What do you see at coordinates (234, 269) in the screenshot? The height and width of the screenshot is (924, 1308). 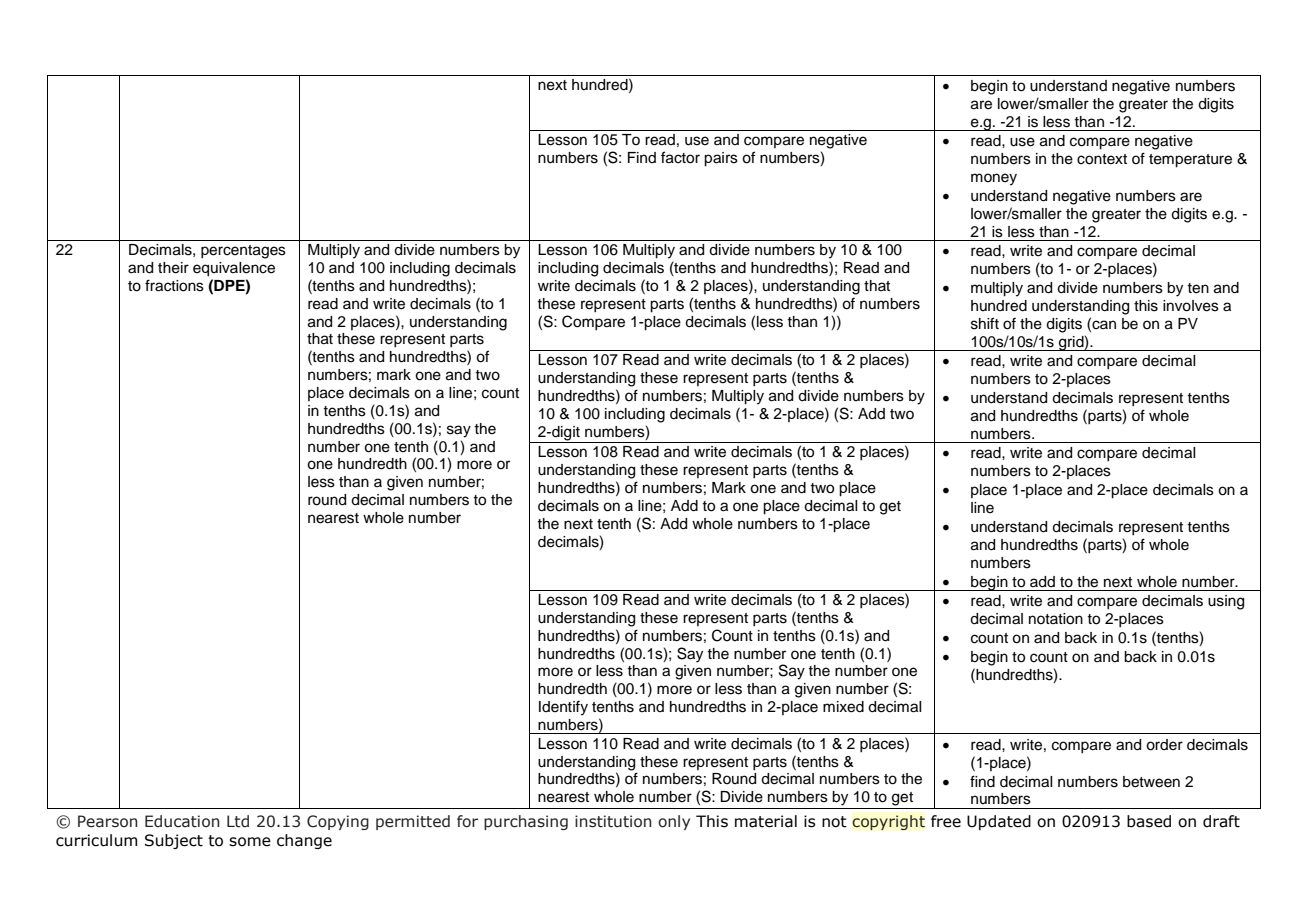 I see `equivalence` at bounding box center [234, 269].
